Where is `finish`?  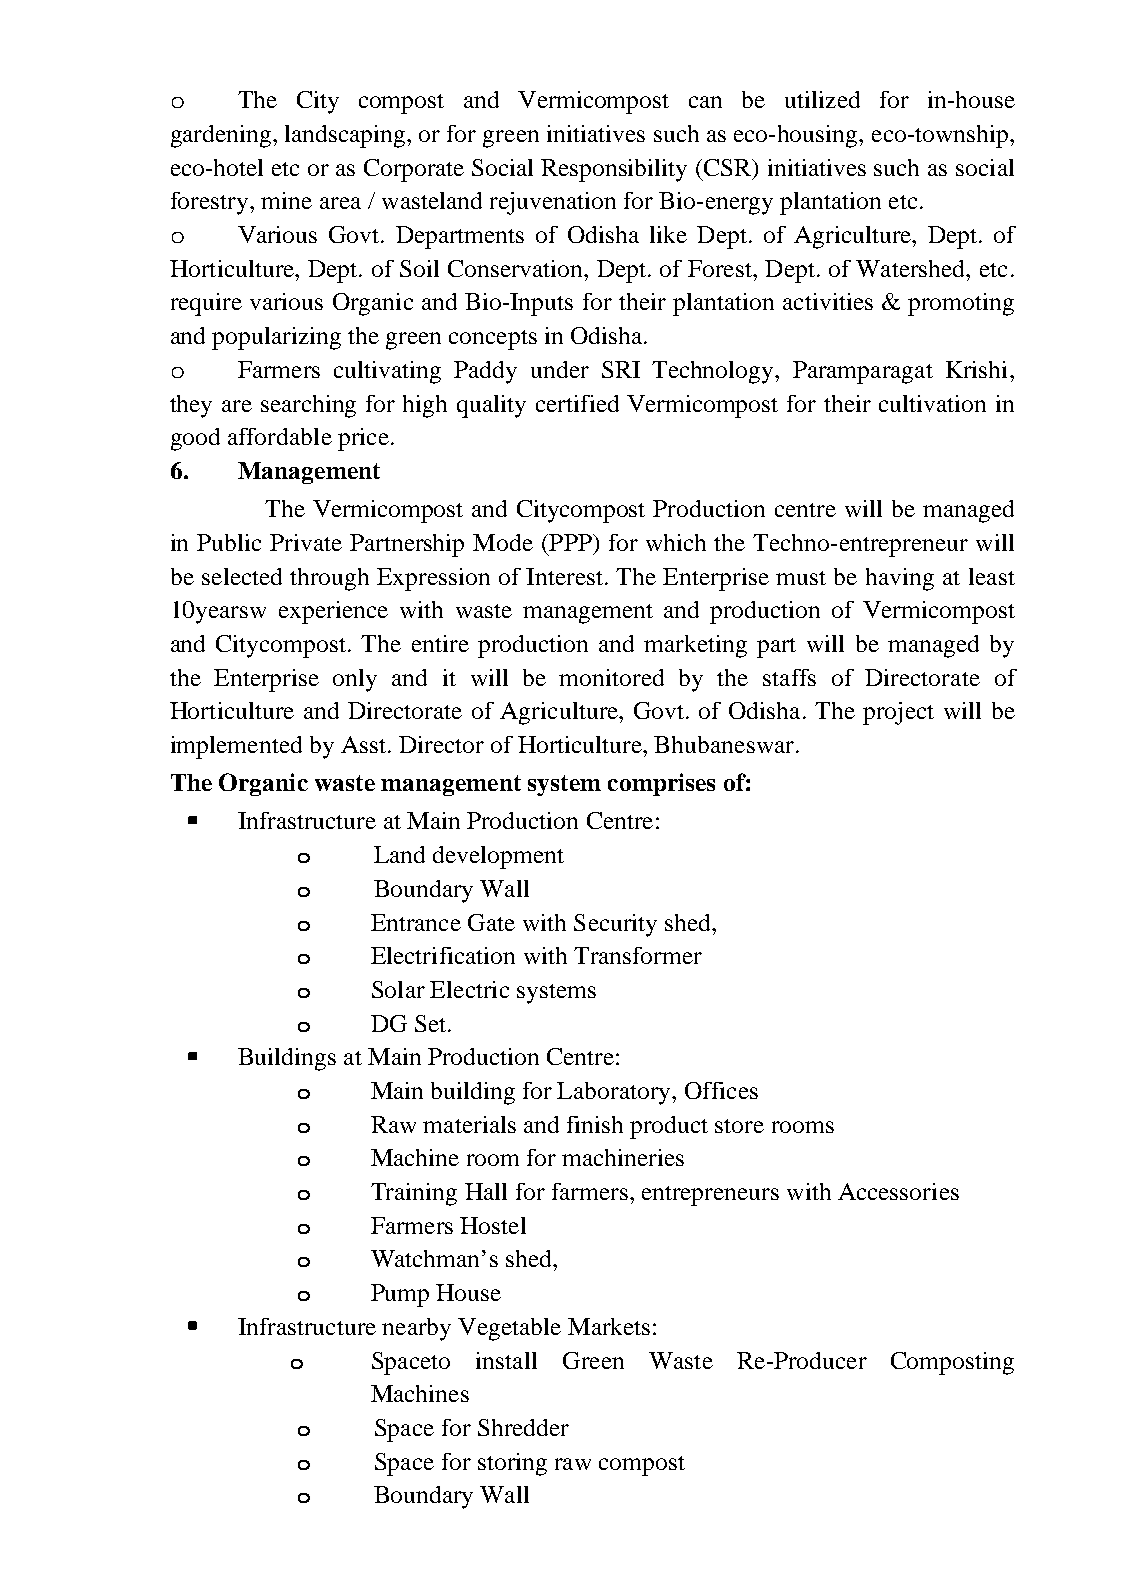
finish is located at coordinates (595, 1124).
